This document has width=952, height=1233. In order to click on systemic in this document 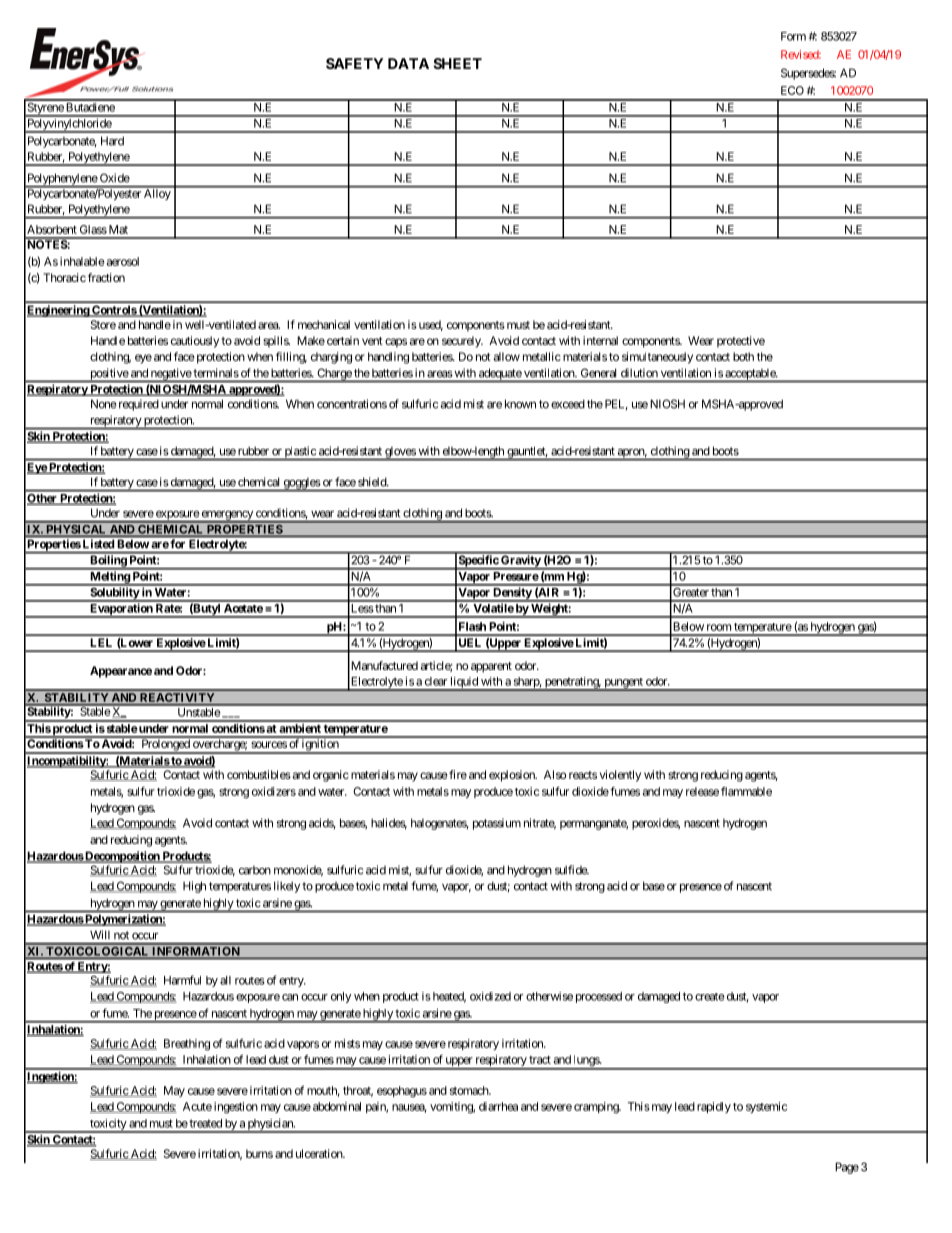, I will do `click(766, 1107)`.
